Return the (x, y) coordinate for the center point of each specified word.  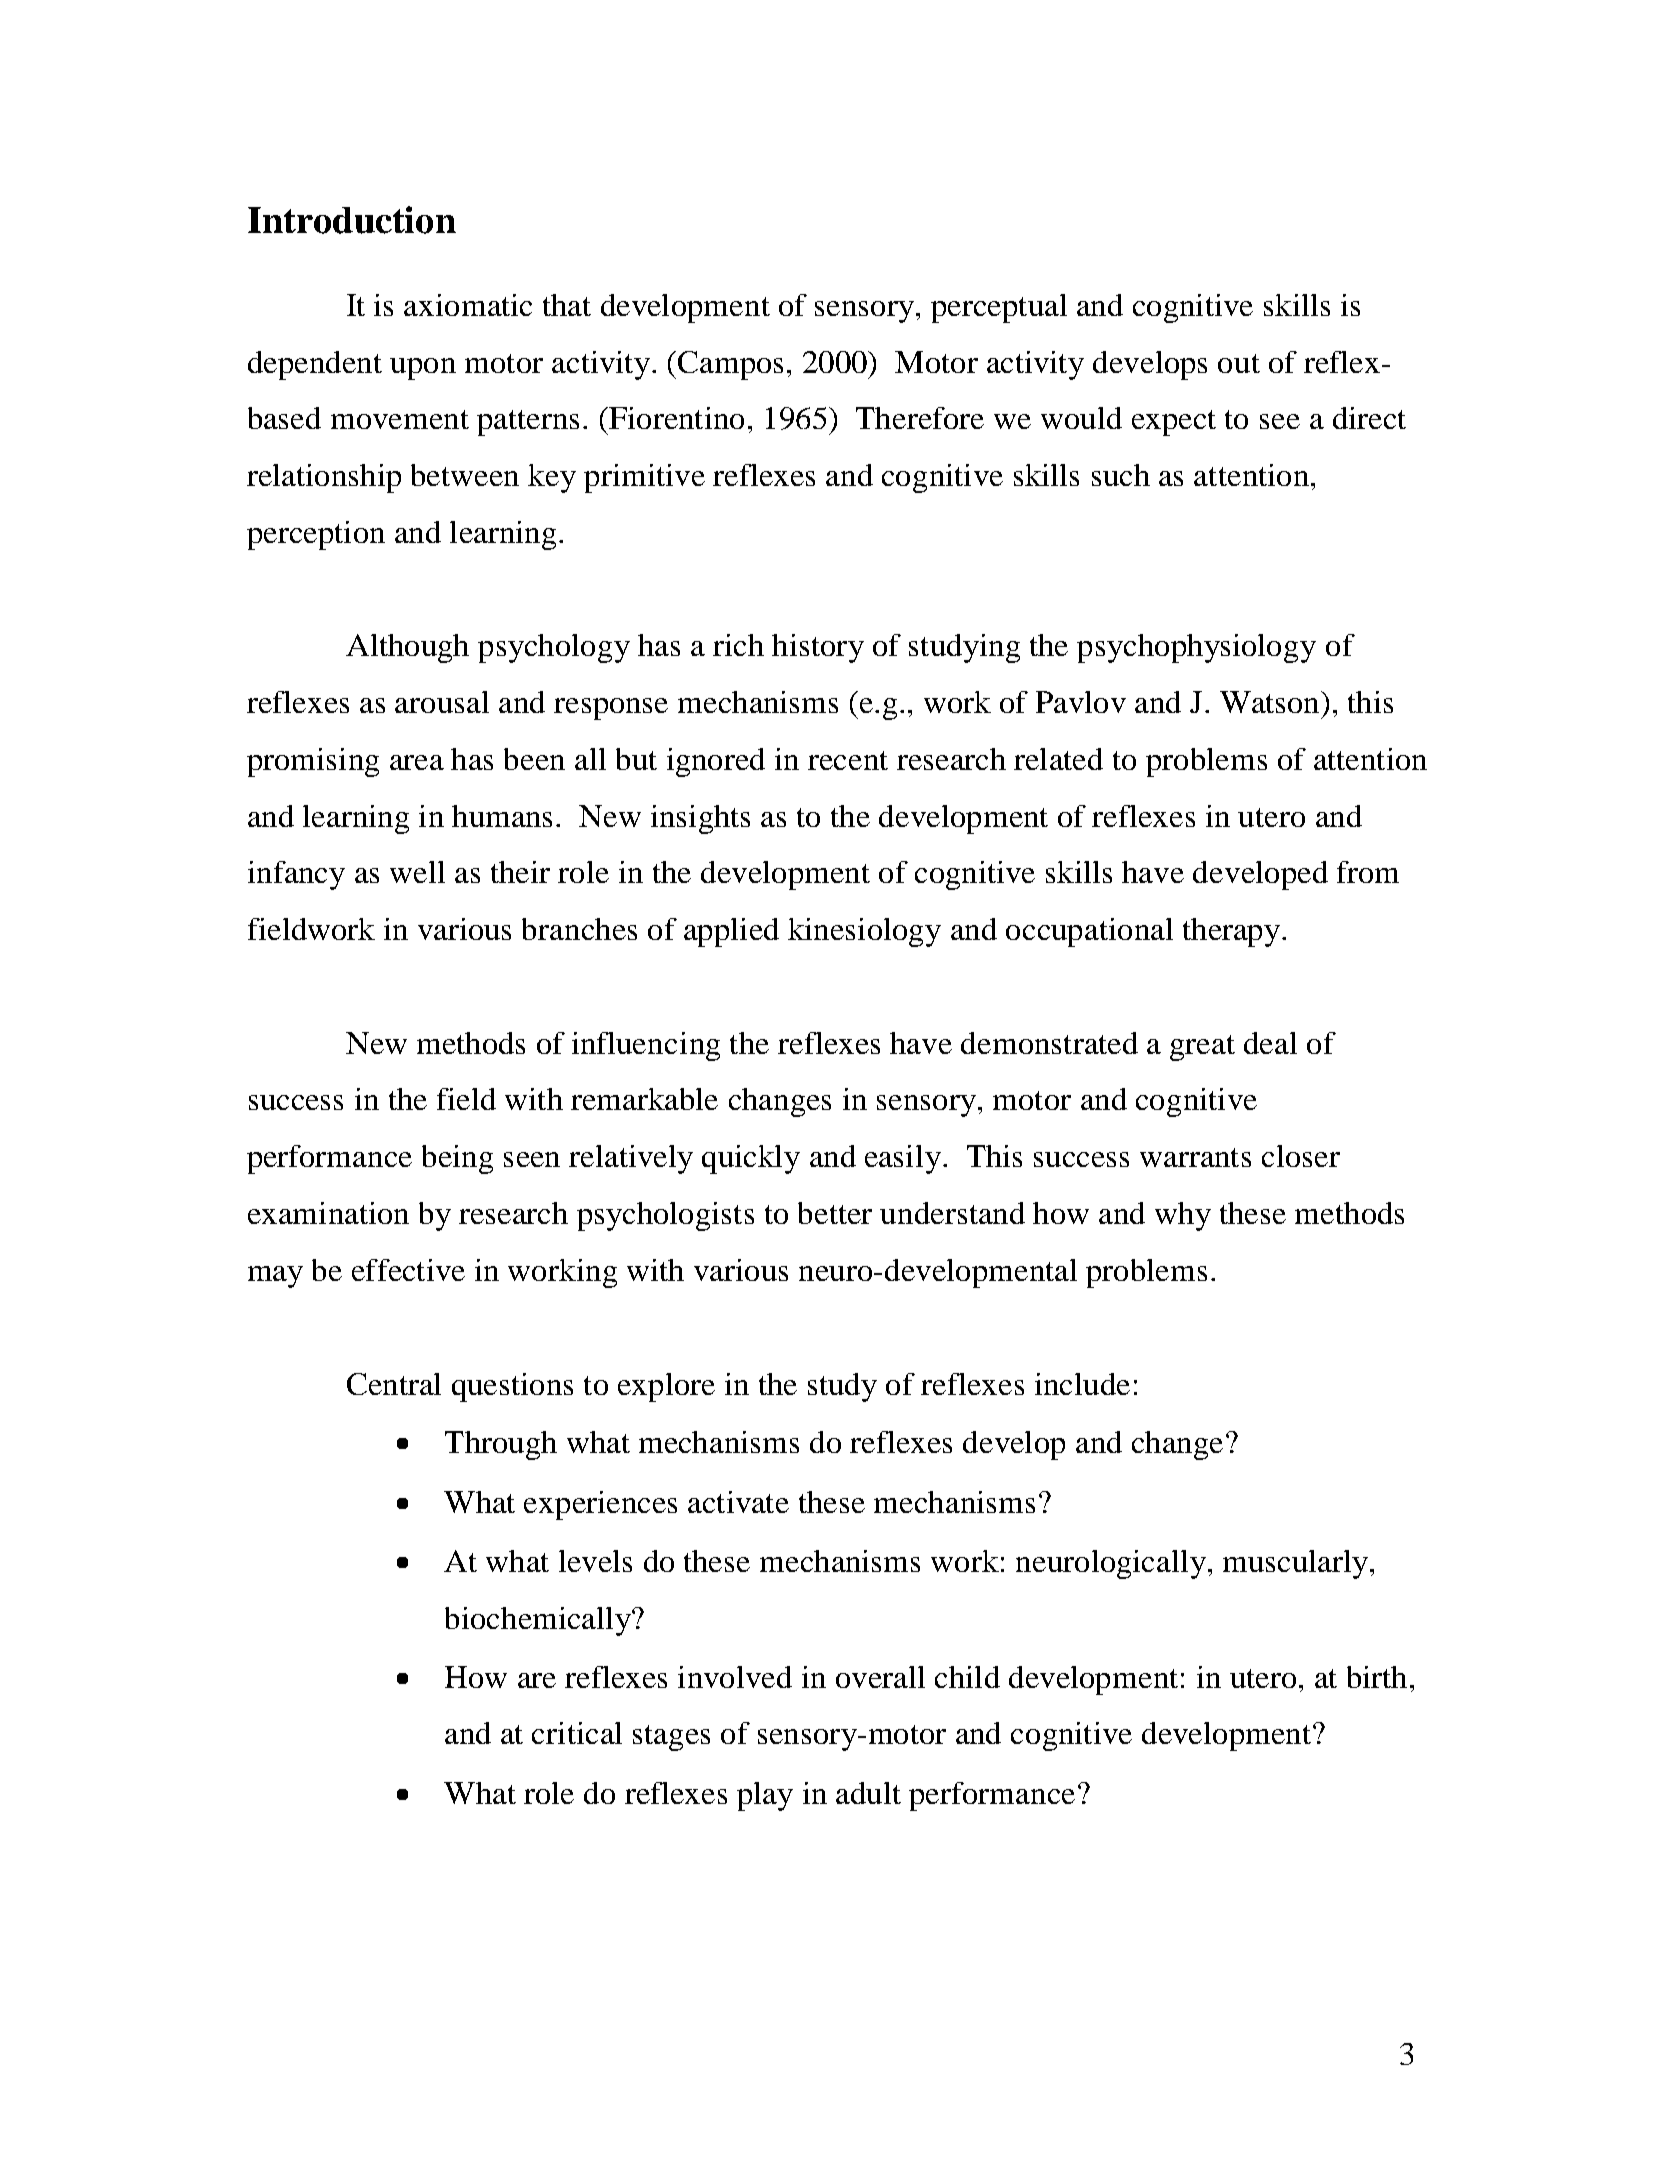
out (1239, 363)
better (835, 1213)
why (1183, 1216)
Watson (1271, 702)
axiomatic (468, 305)
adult (868, 1793)
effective (408, 1270)
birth (1377, 1677)
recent (848, 760)
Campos (730, 365)
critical (577, 1733)
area (417, 762)
